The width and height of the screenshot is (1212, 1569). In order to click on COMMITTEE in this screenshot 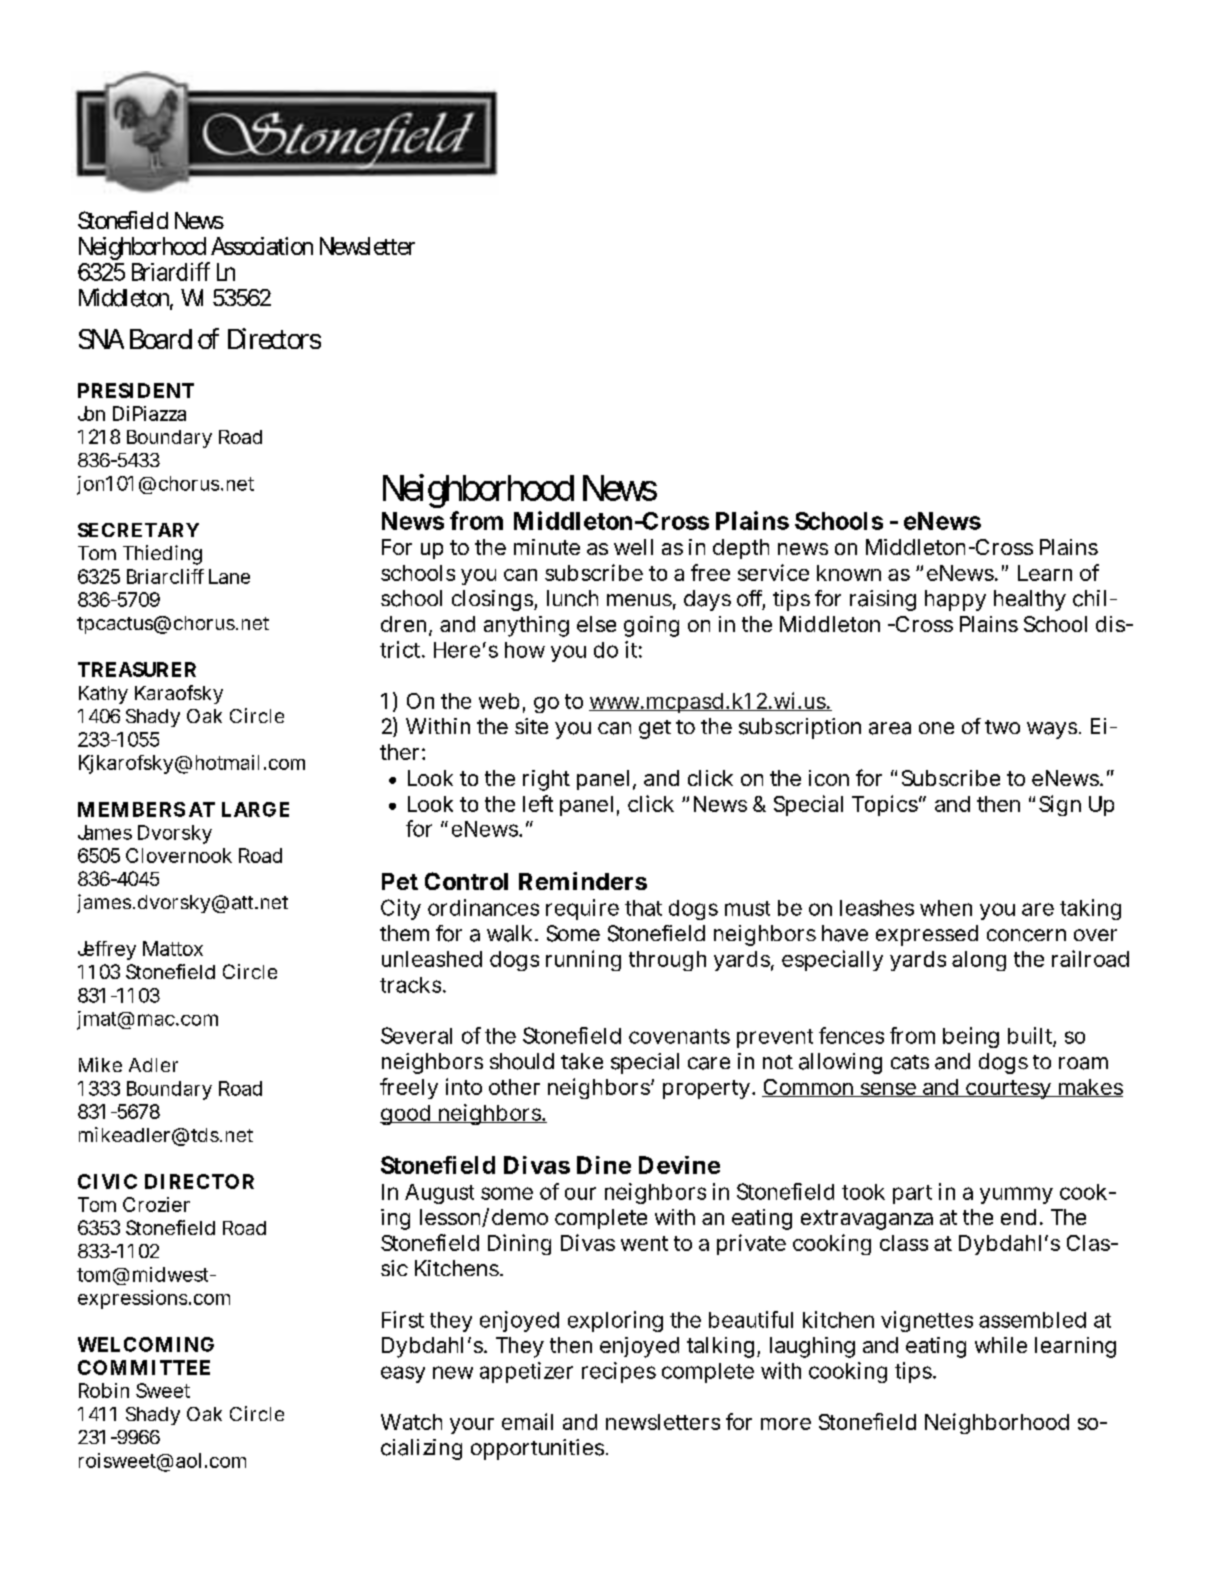, I will do `click(144, 1367)`.
